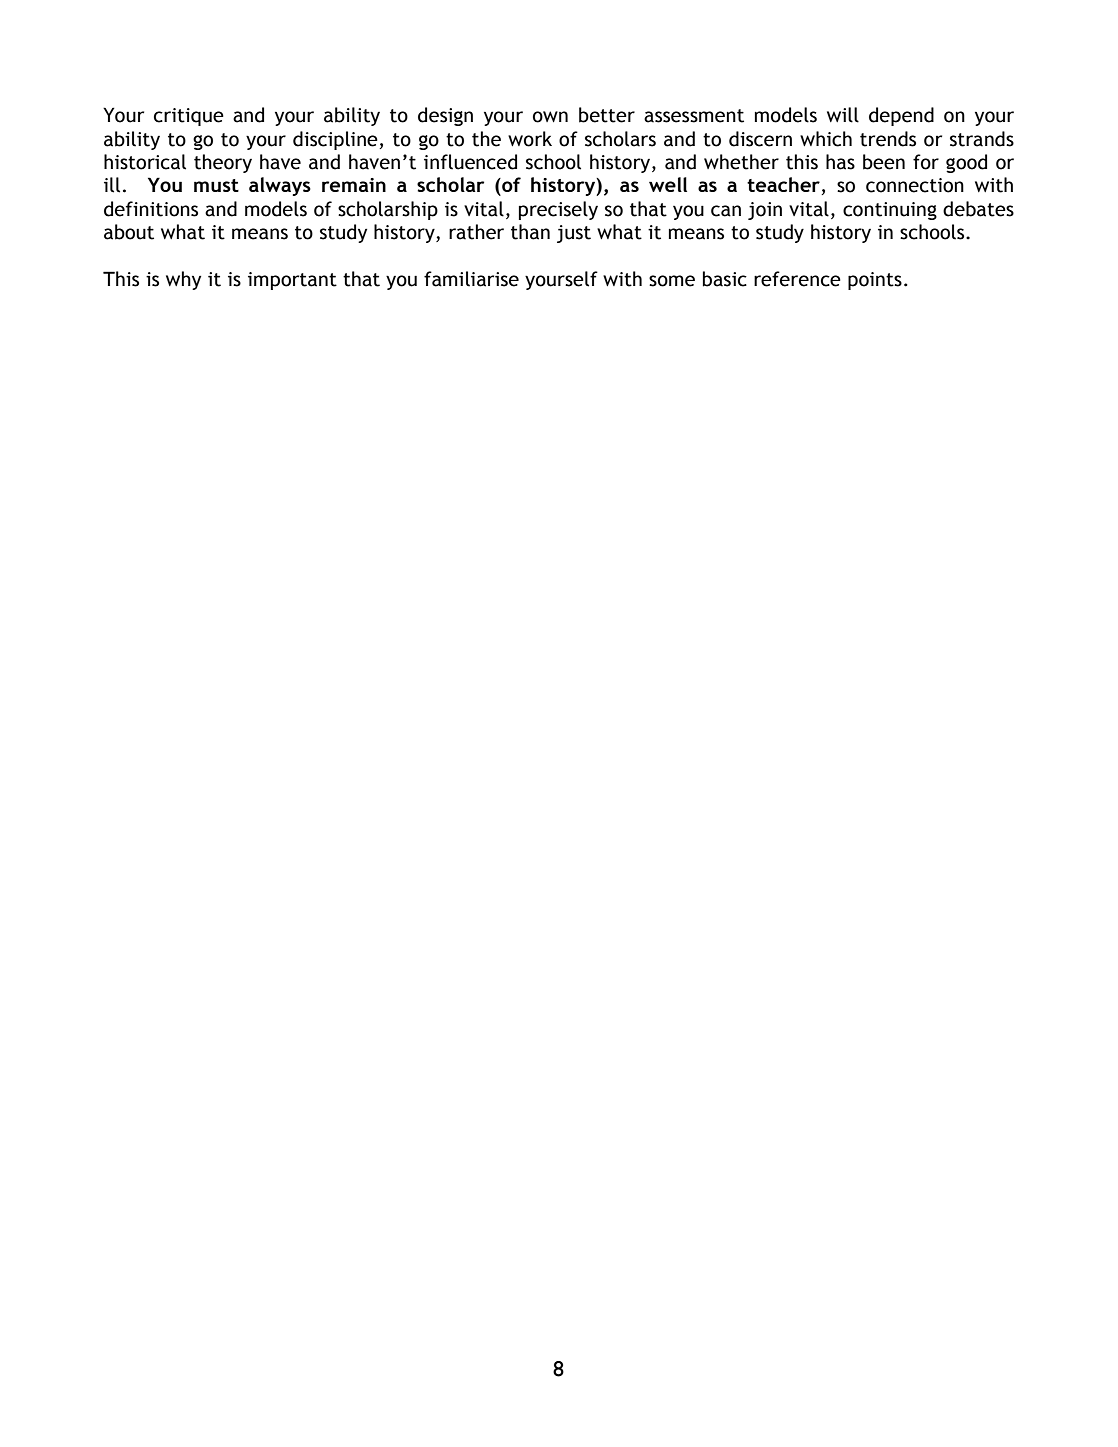 This screenshot has height=1447, width=1118. I want to click on continuing, so click(890, 211).
